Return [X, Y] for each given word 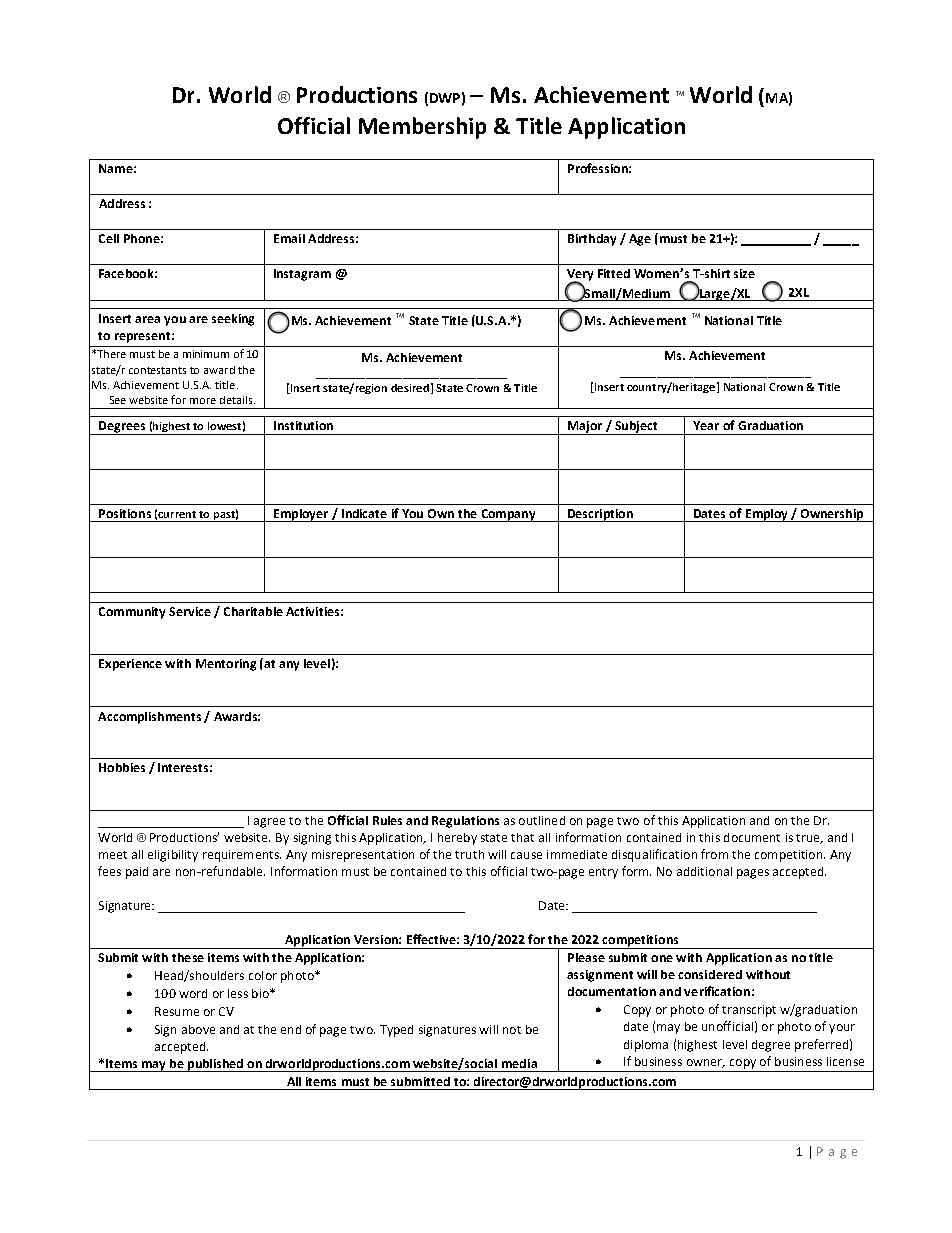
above [198, 1029]
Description [600, 515]
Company [508, 515]
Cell [109, 238]
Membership [422, 128]
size [744, 273]
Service [190, 611]
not [512, 1030]
